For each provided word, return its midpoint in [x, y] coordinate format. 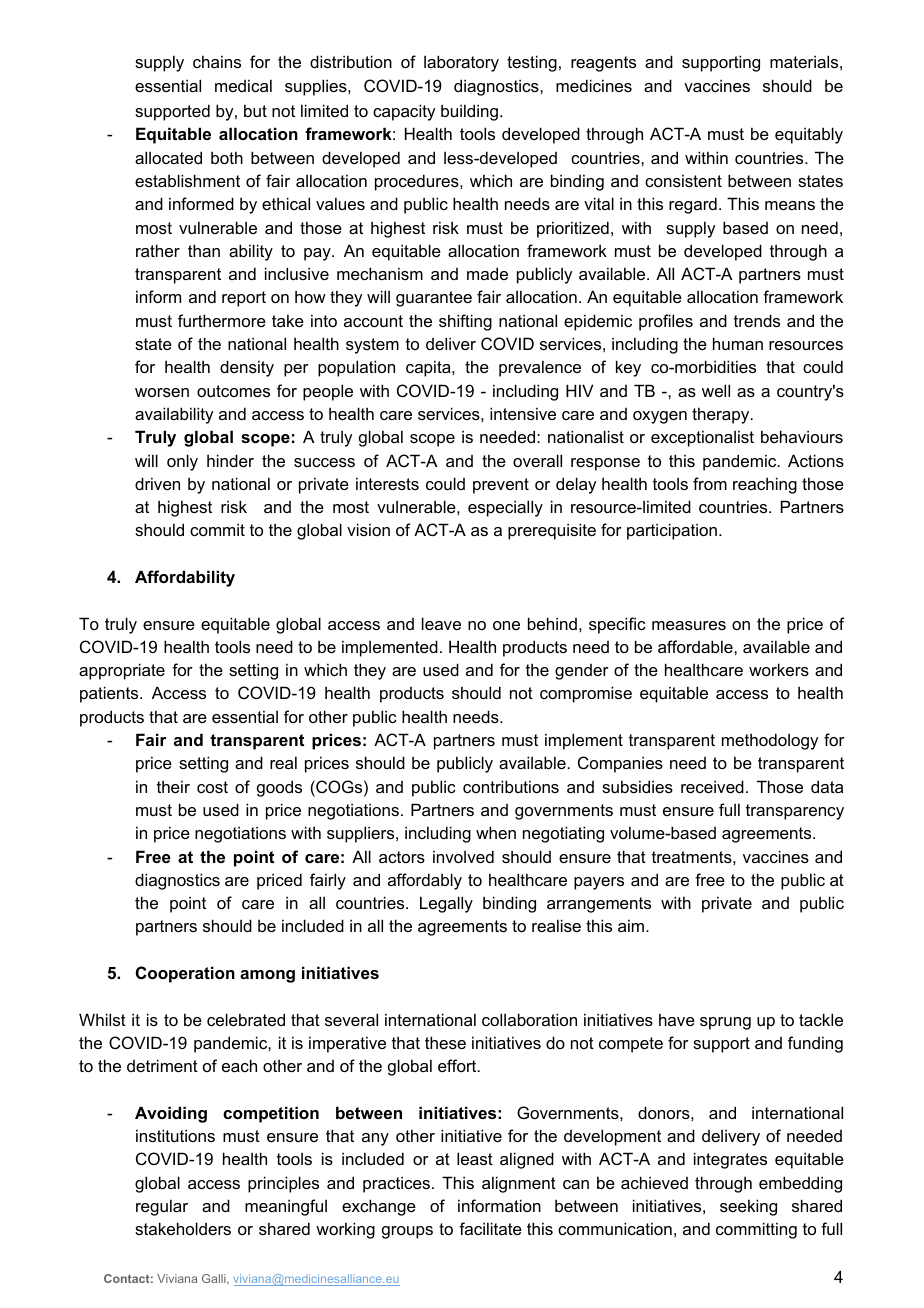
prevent [501, 486]
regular [162, 1207]
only [182, 462]
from [710, 483]
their [173, 786]
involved [463, 856]
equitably [809, 135]
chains [217, 61]
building [469, 112]
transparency [795, 812]
